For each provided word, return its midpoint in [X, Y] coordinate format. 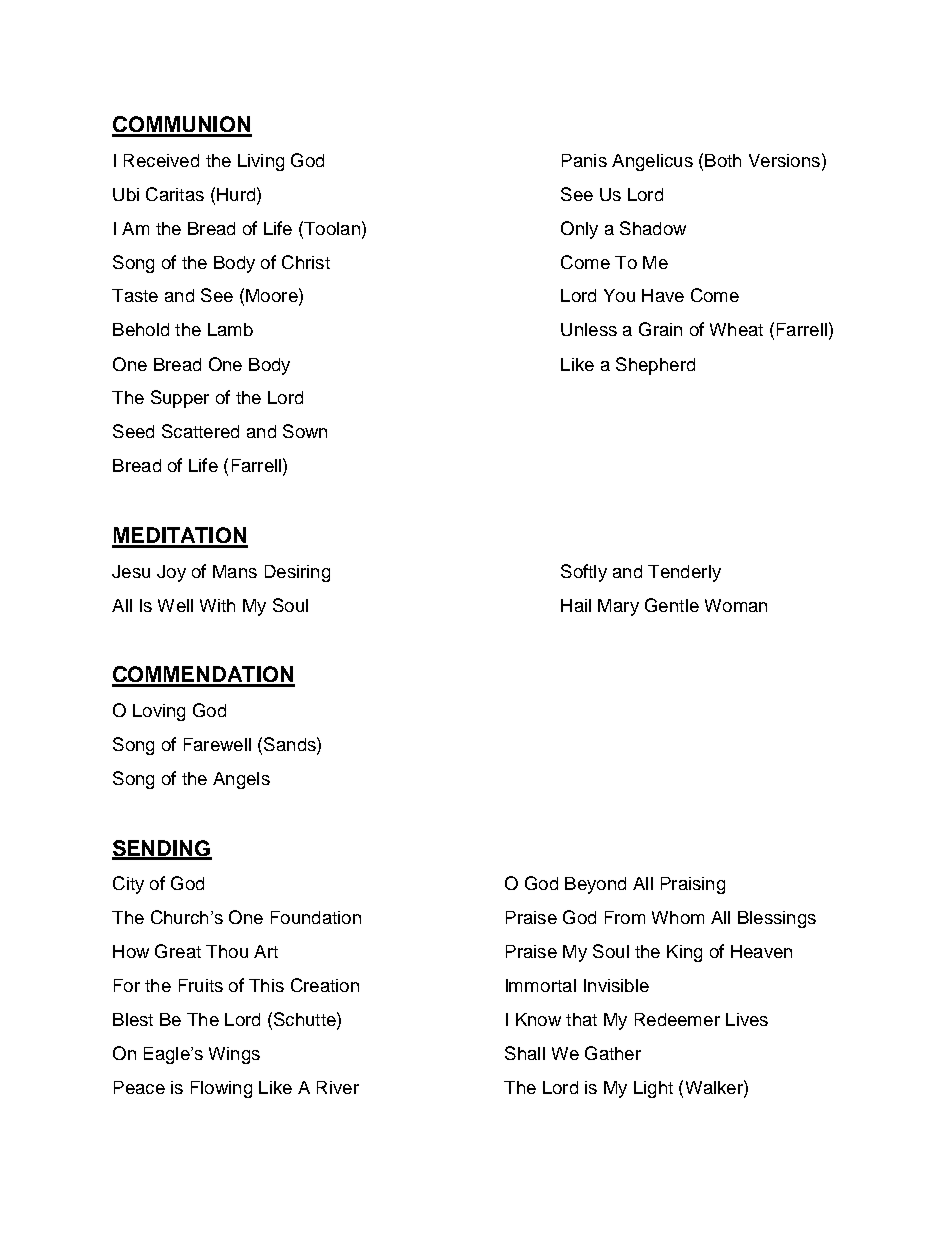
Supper [180, 399]
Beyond [595, 885]
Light [653, 1089]
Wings [234, 1055]
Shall [525, 1053]
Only [579, 230]
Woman [736, 605]
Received [161, 160]
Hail [576, 605]
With [217, 605]
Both [723, 160]
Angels [241, 780]
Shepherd [655, 366]
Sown [305, 431]
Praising [693, 885]
